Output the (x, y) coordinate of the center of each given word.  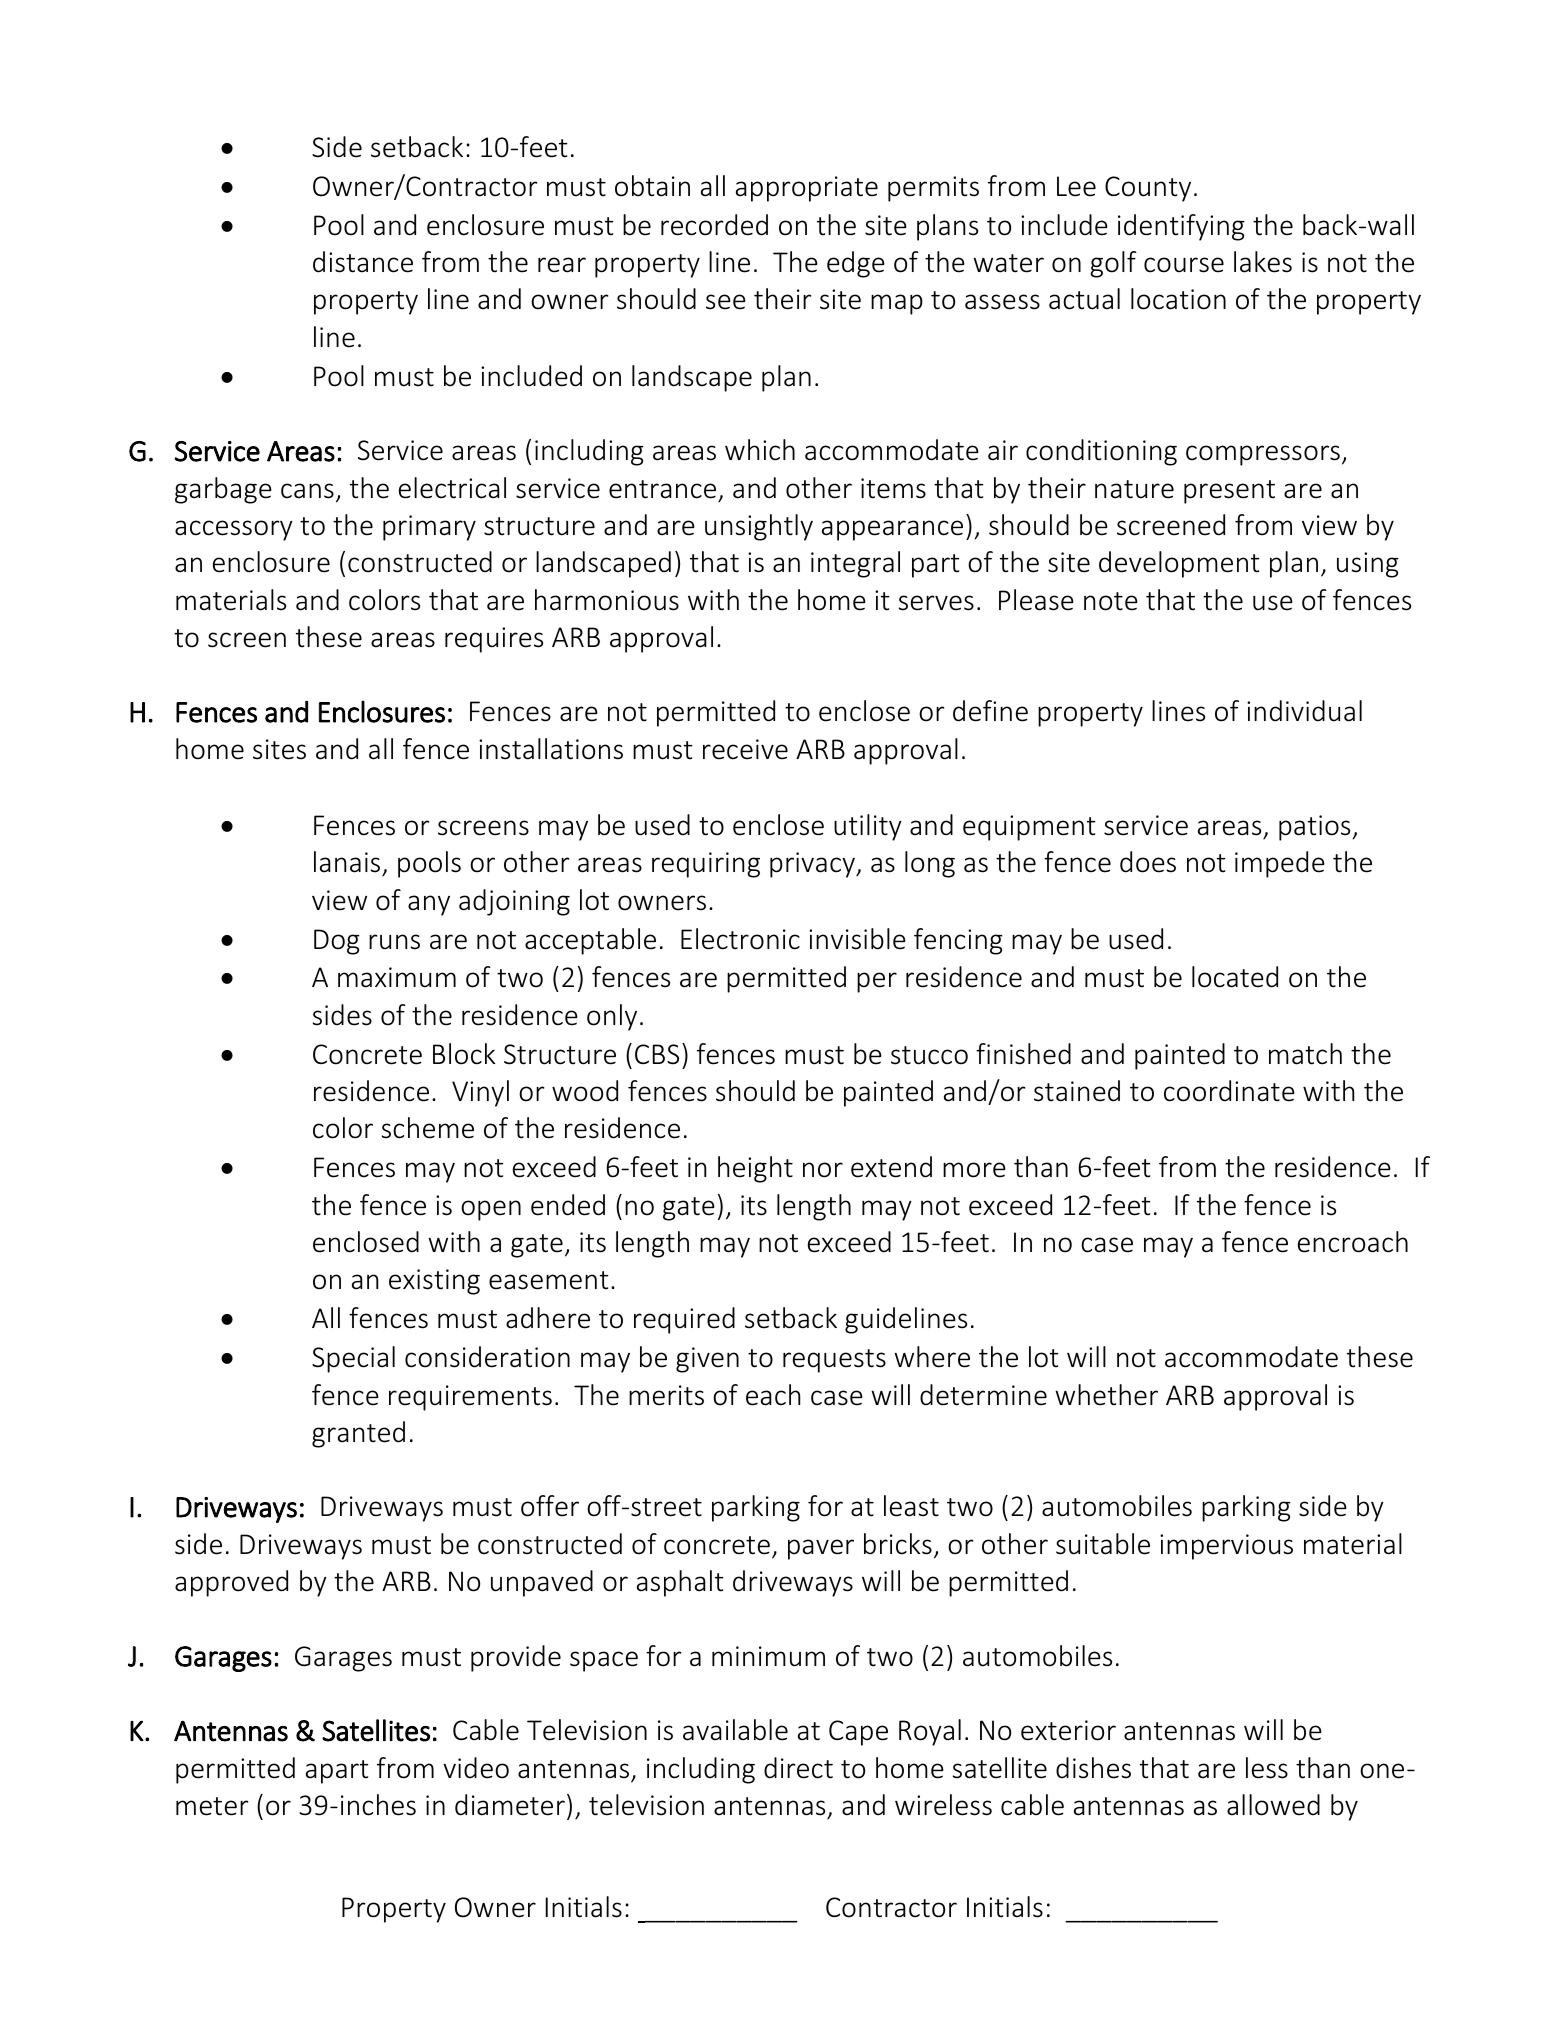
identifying (1181, 227)
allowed (1273, 1805)
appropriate (807, 189)
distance (363, 262)
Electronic (740, 939)
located (1235, 977)
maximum (397, 977)
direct (798, 1768)
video (476, 1768)
